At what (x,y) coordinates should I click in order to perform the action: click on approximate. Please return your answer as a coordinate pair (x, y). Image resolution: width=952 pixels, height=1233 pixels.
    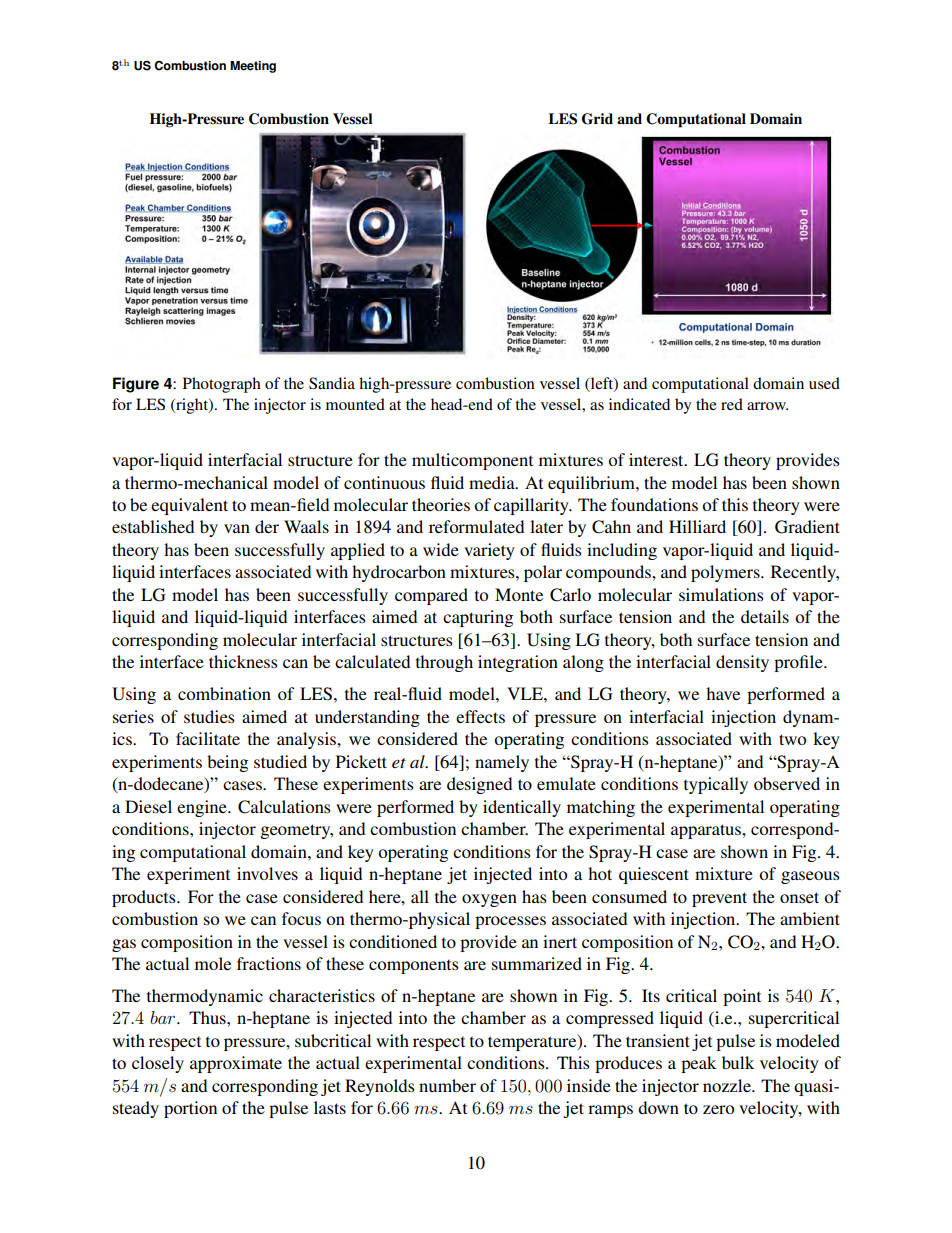
    Looking at the image, I should click on (236, 1064).
